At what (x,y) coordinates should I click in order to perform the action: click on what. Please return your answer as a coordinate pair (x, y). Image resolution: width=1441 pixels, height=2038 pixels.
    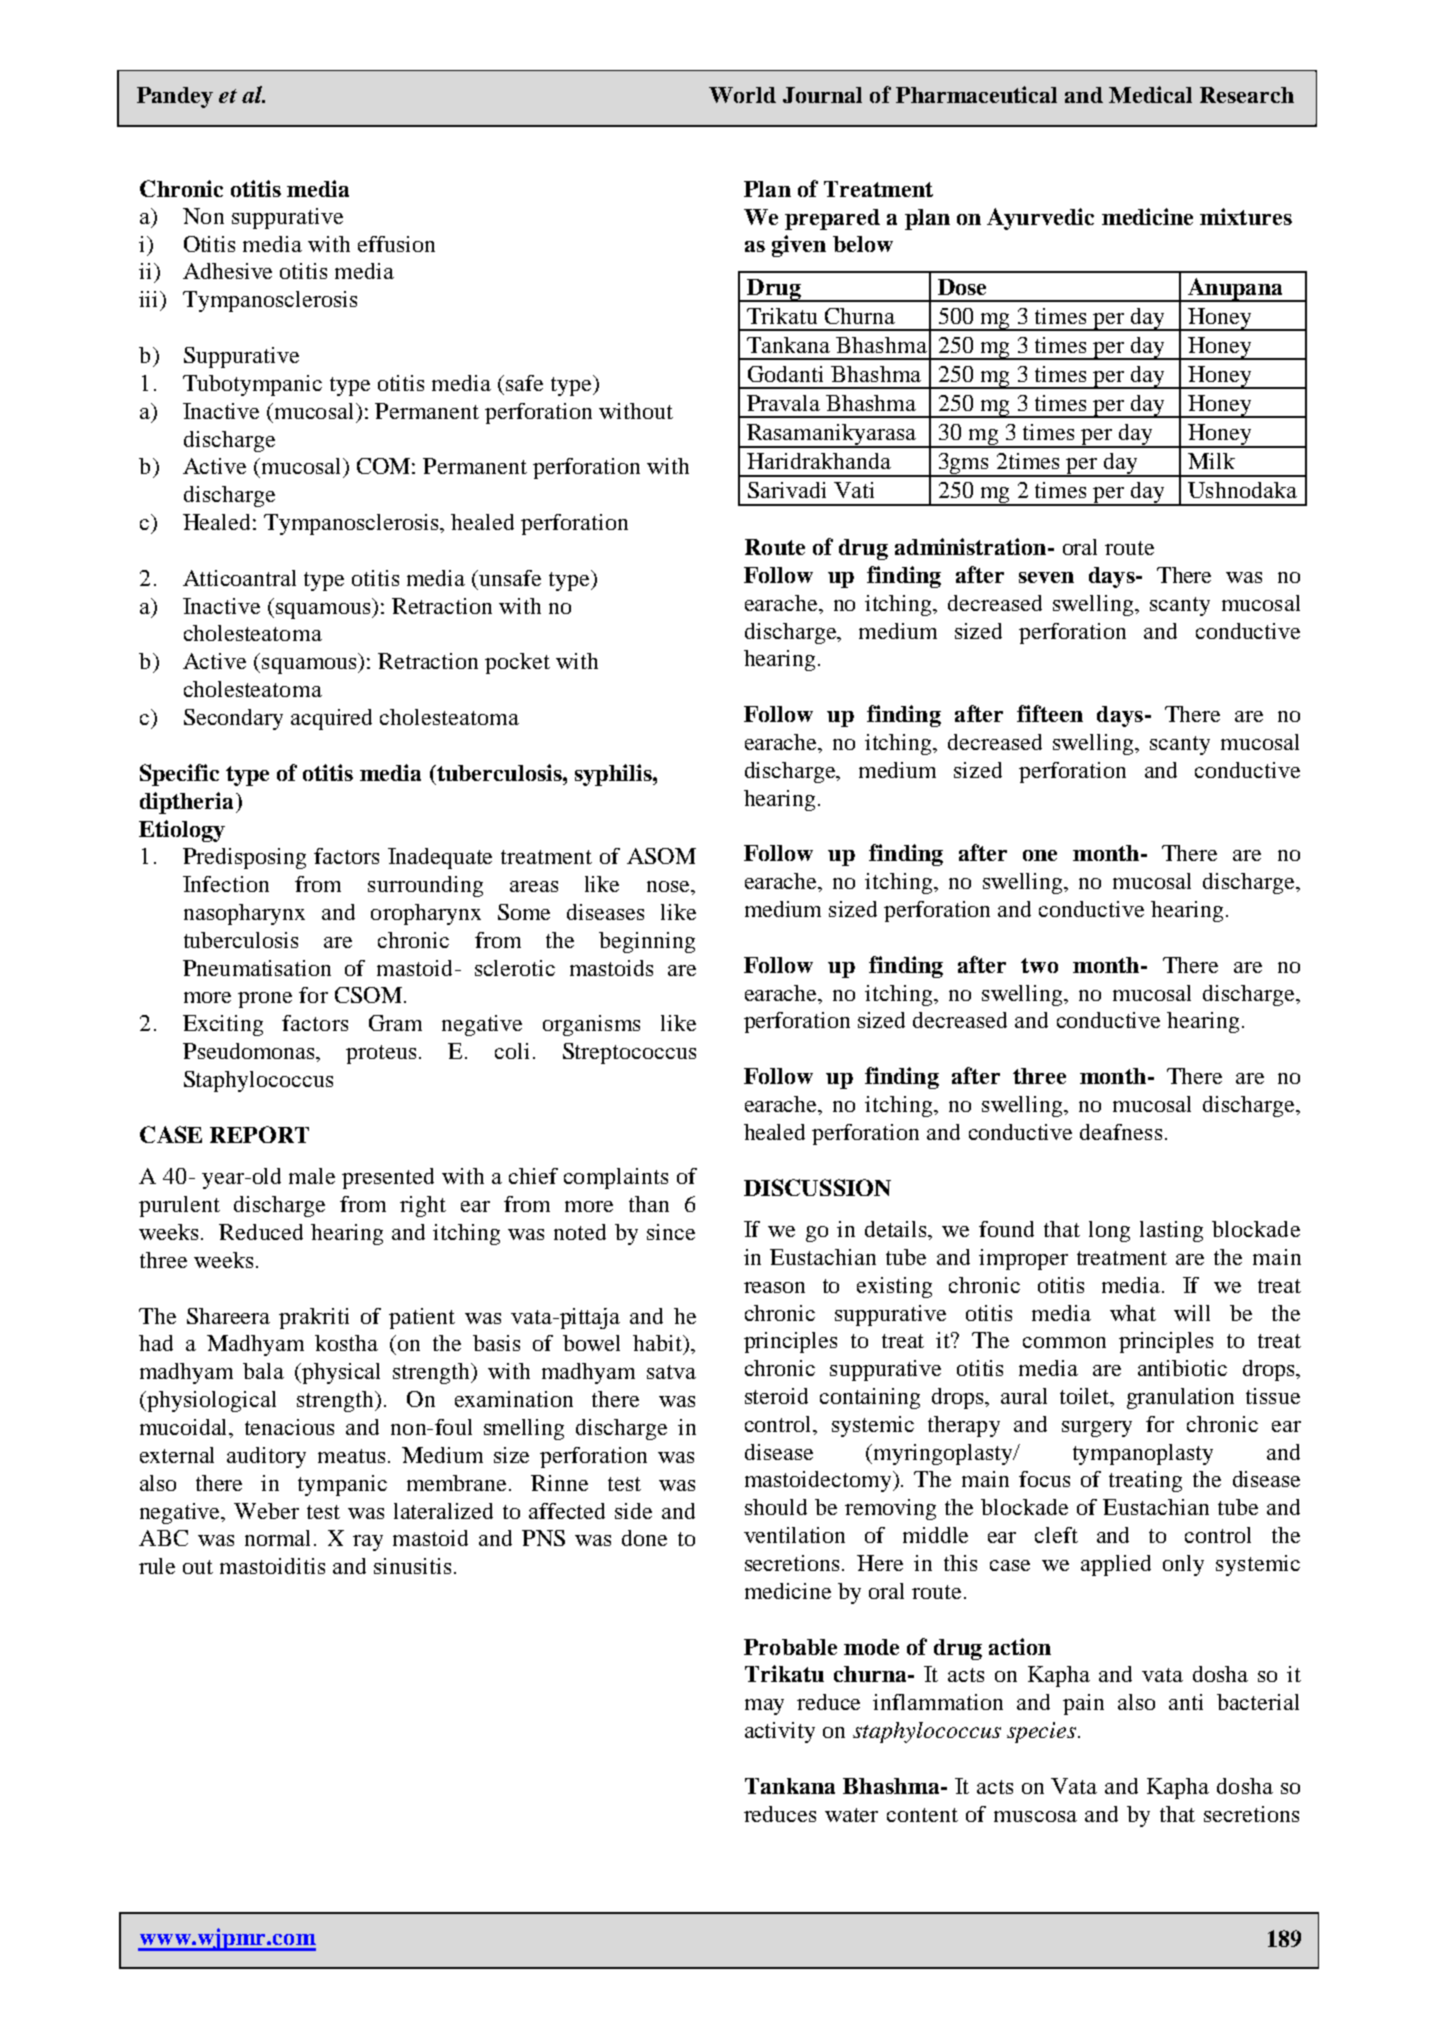
    Looking at the image, I should click on (1133, 1313).
